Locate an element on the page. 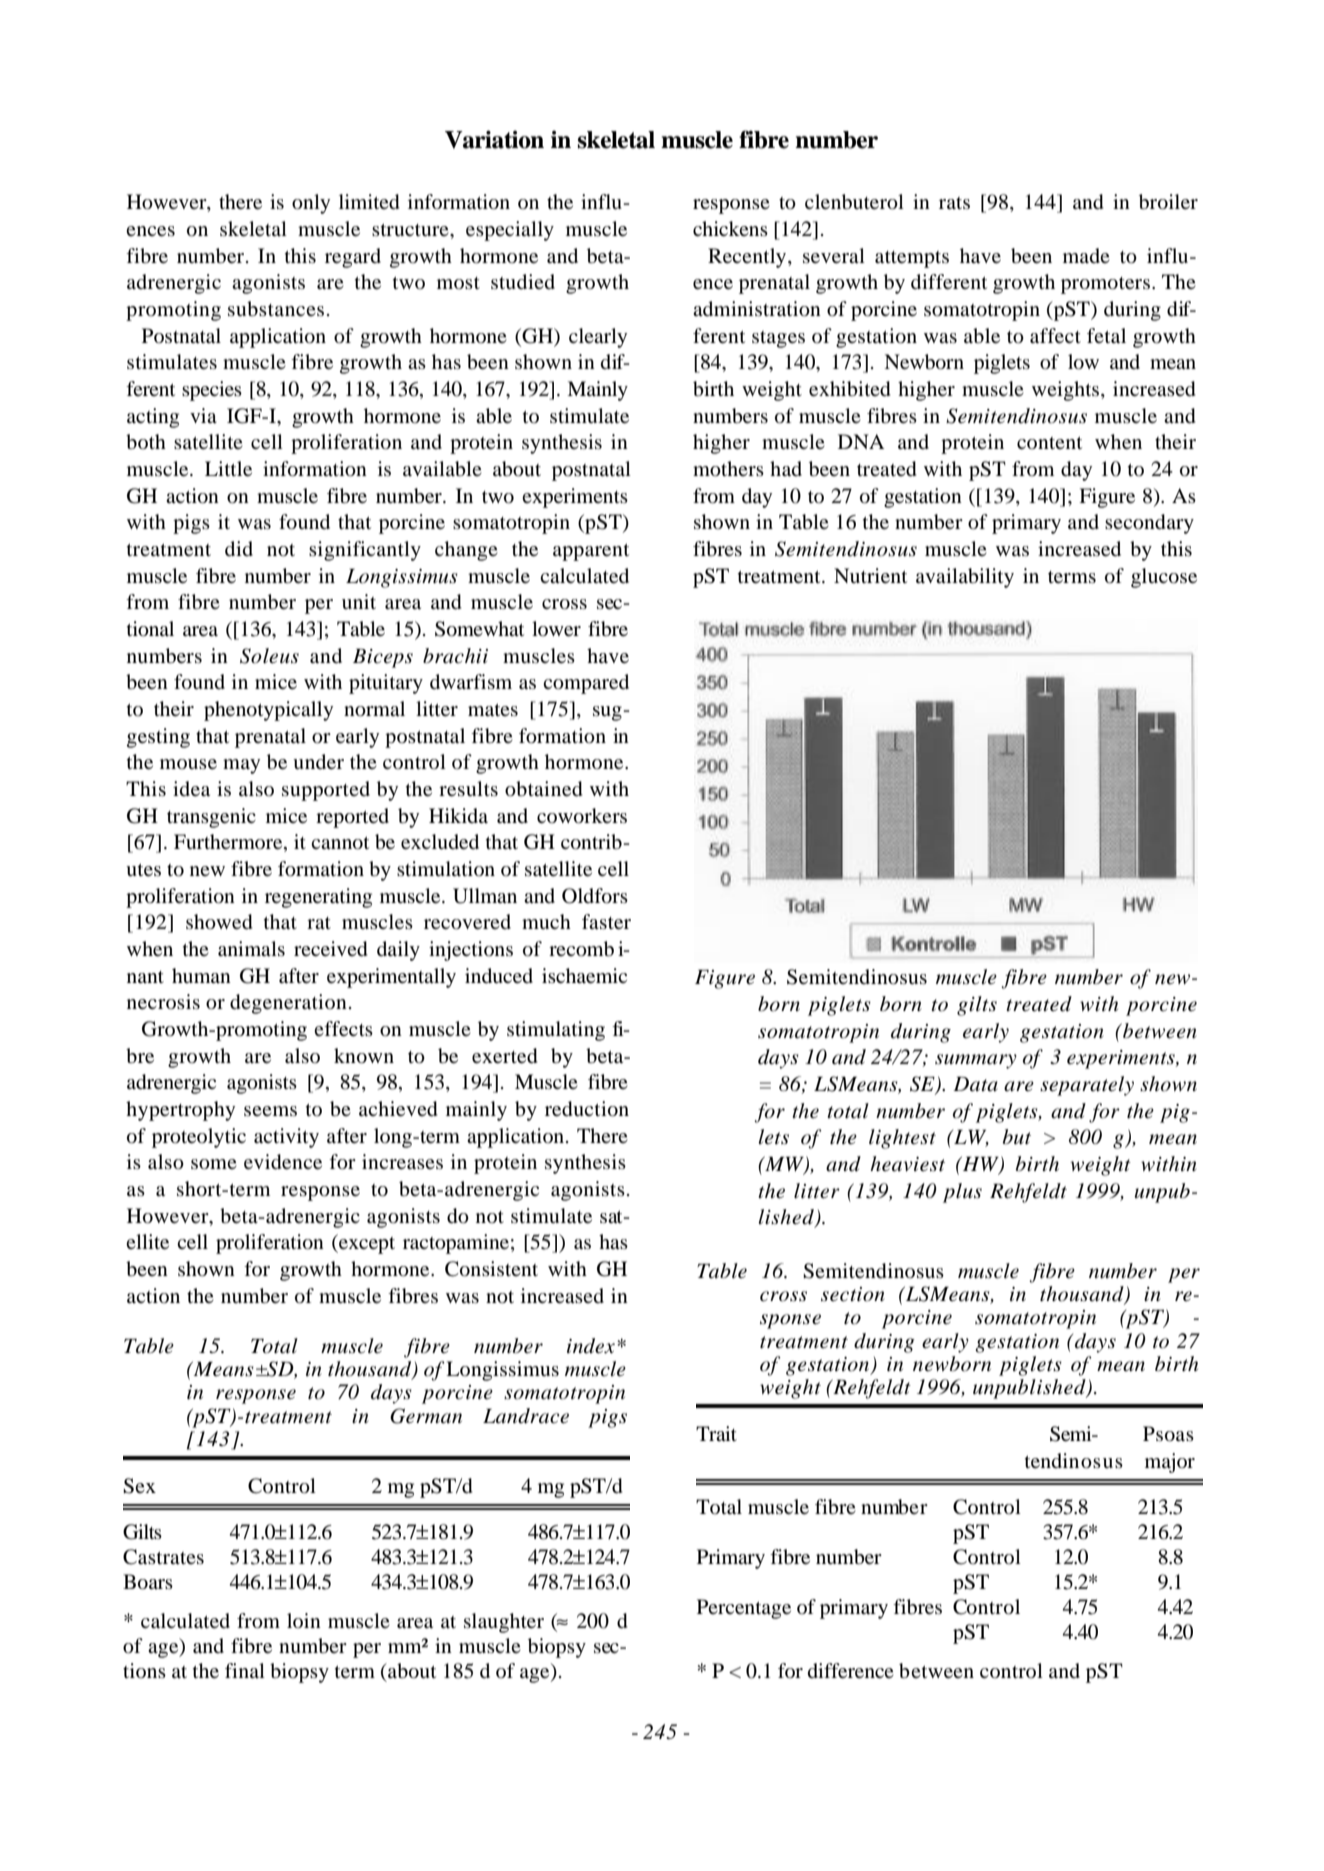 The height and width of the document is (1871, 1324). stimulating is located at coordinates (556, 1031).
